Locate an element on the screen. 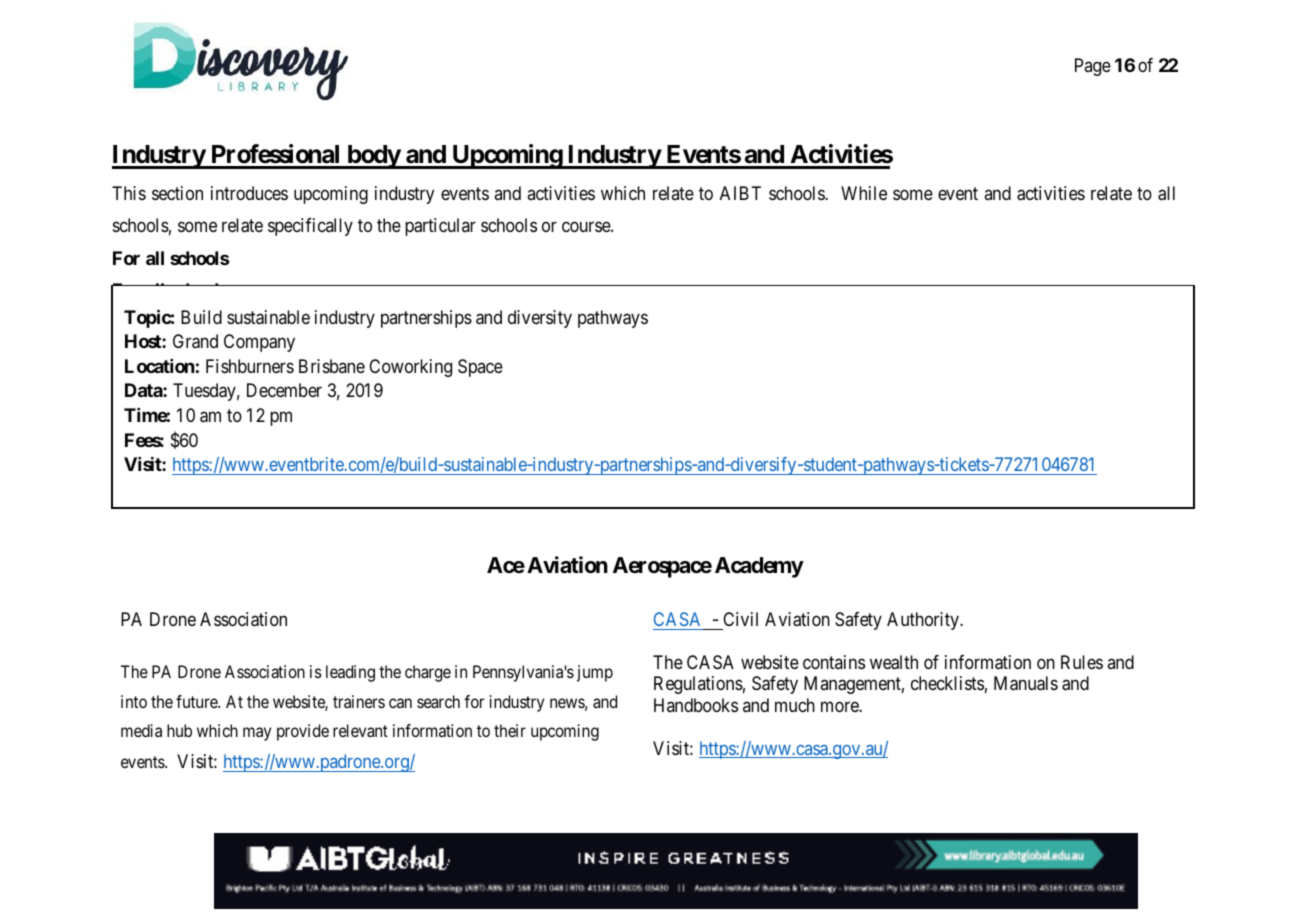 The height and width of the screenshot is (924, 1309). diversity is located at coordinates (540, 319).
